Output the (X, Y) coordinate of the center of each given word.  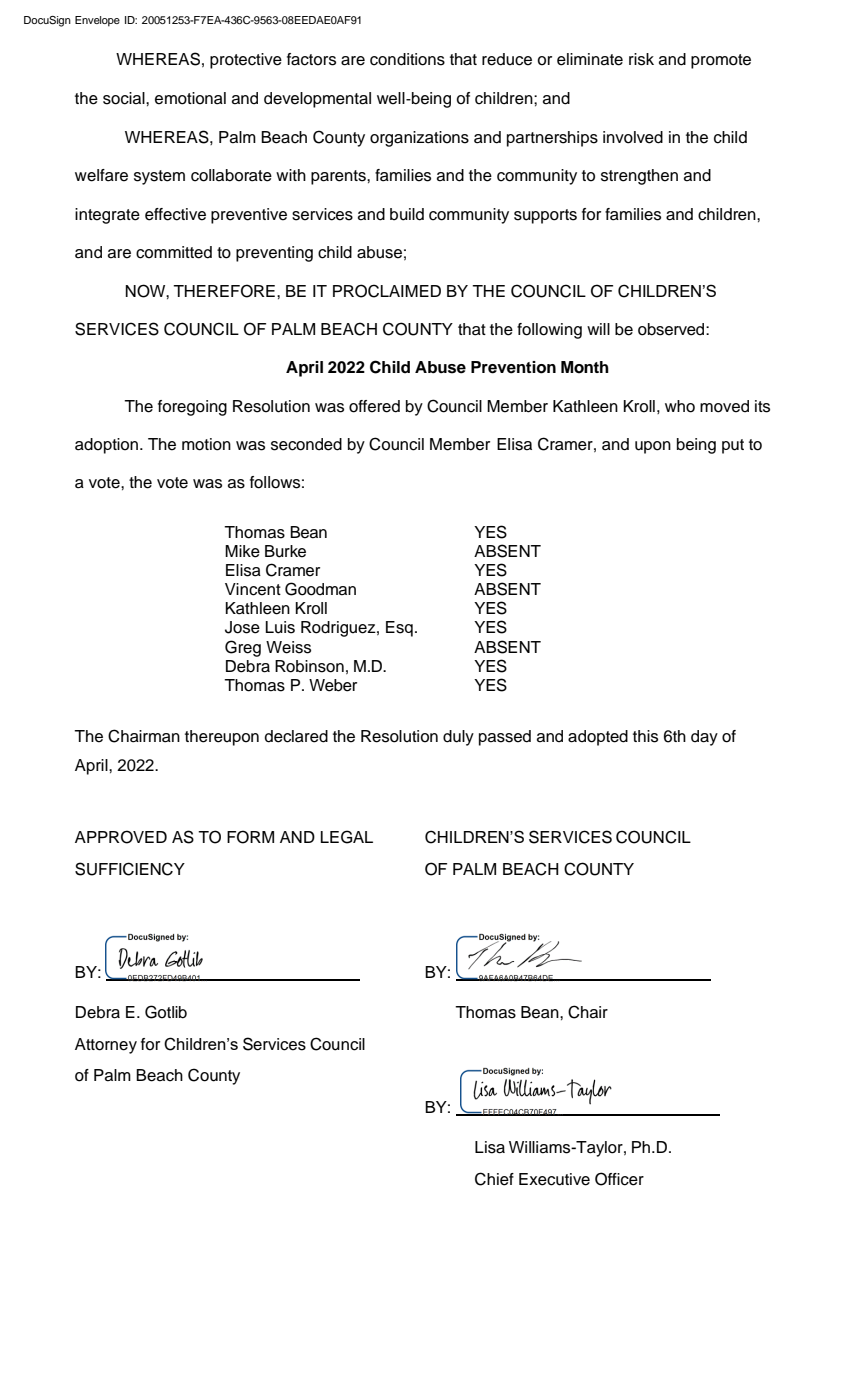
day (704, 738)
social (125, 98)
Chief (494, 1179)
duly (458, 738)
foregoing (192, 408)
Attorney (106, 1046)
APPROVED (121, 837)
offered (374, 406)
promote (721, 61)
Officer (619, 1179)
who (680, 406)
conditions (407, 59)
